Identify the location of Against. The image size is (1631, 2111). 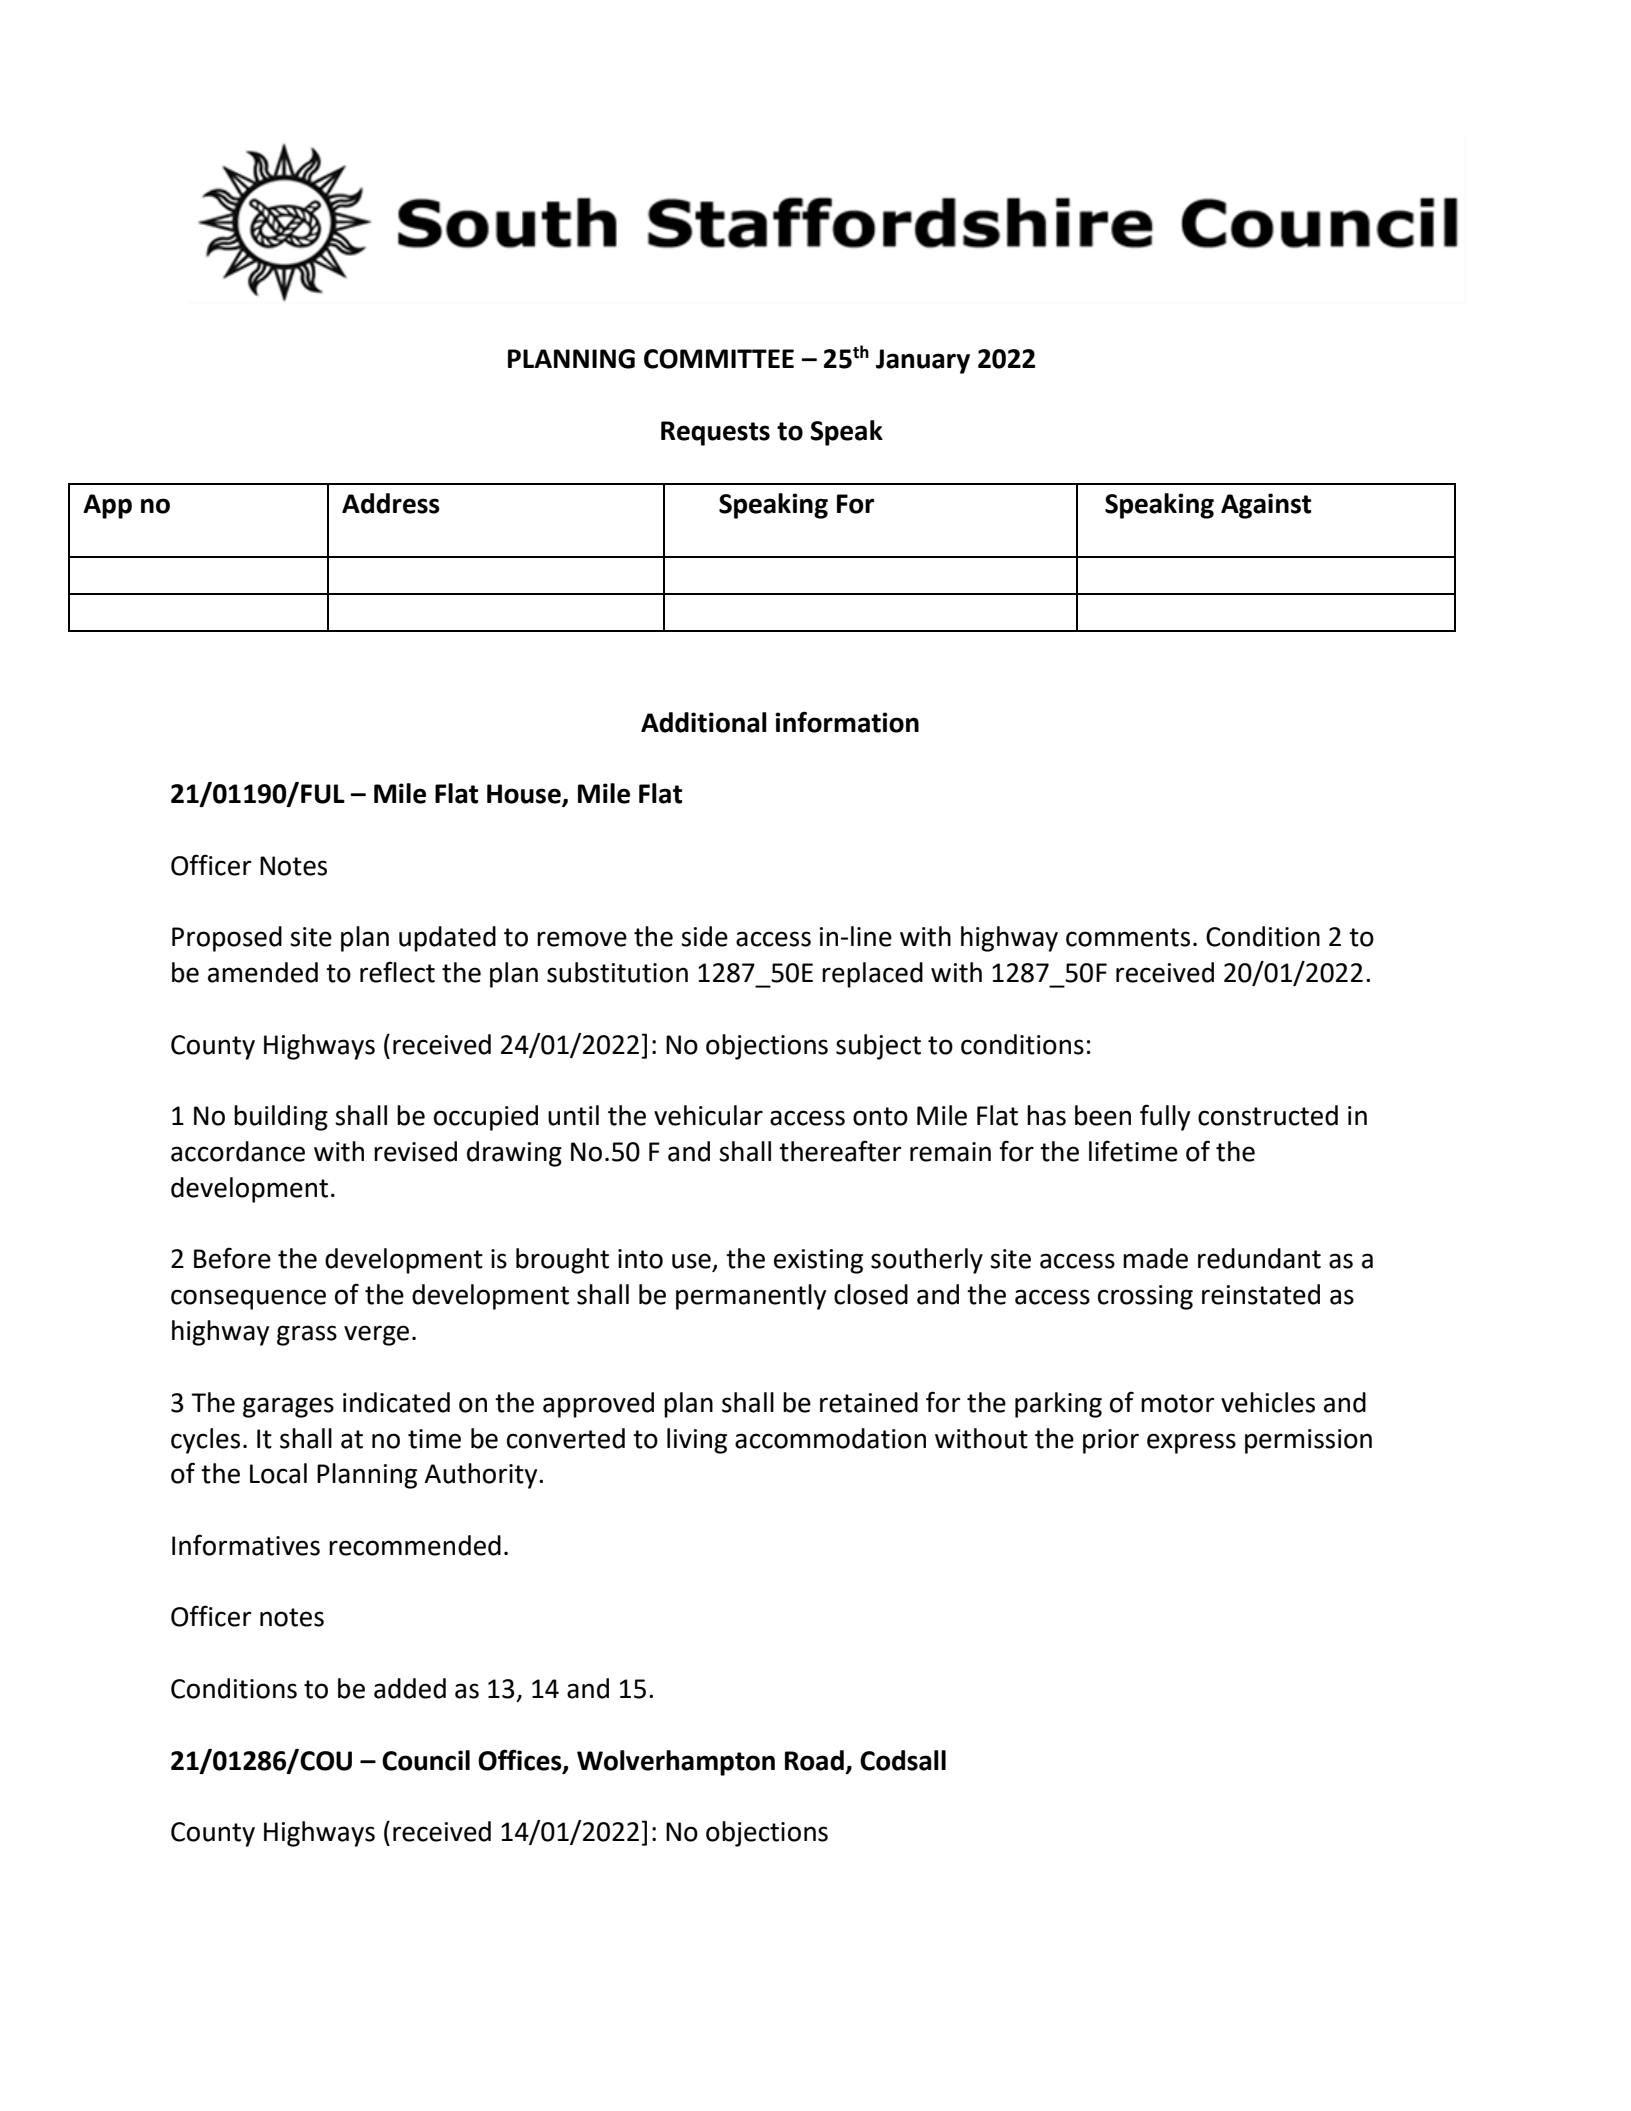
(1266, 506).
